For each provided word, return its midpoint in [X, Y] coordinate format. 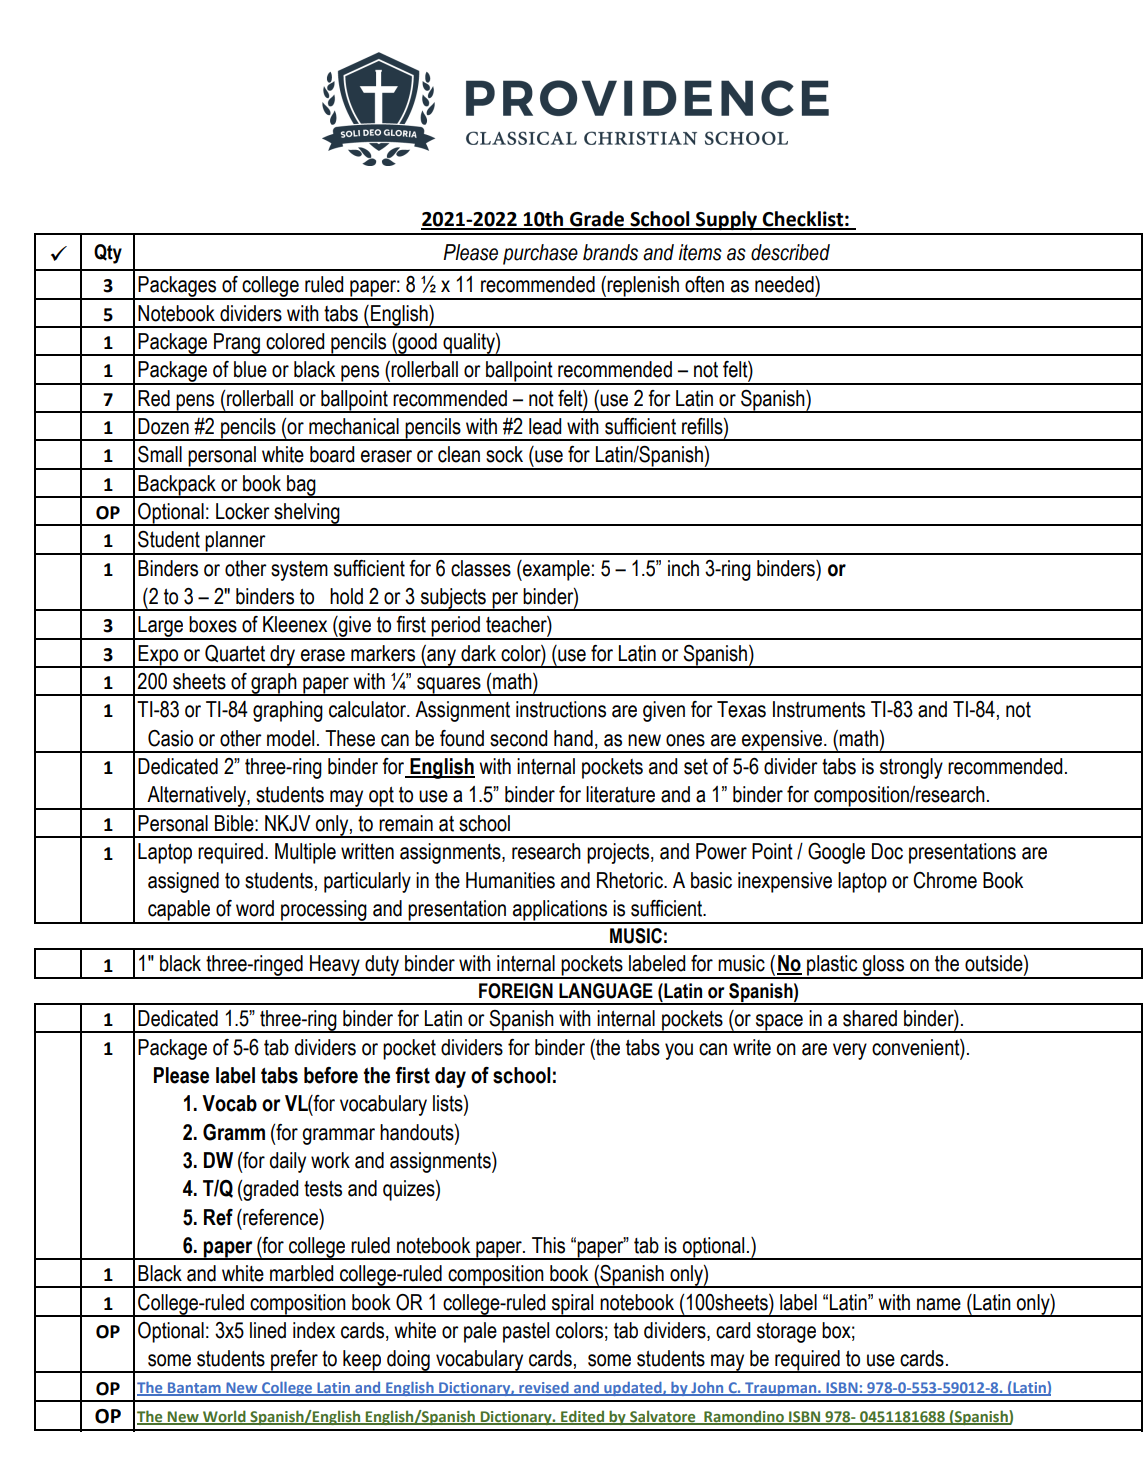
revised [544, 1388]
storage [786, 1333]
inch [683, 568]
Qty [108, 254]
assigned [183, 882]
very [850, 1051]
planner [236, 542]
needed [785, 284]
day [450, 1077]
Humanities [510, 880]
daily [288, 1162]
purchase [540, 254]
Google [836, 853]
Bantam [194, 1388]
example [555, 570]
